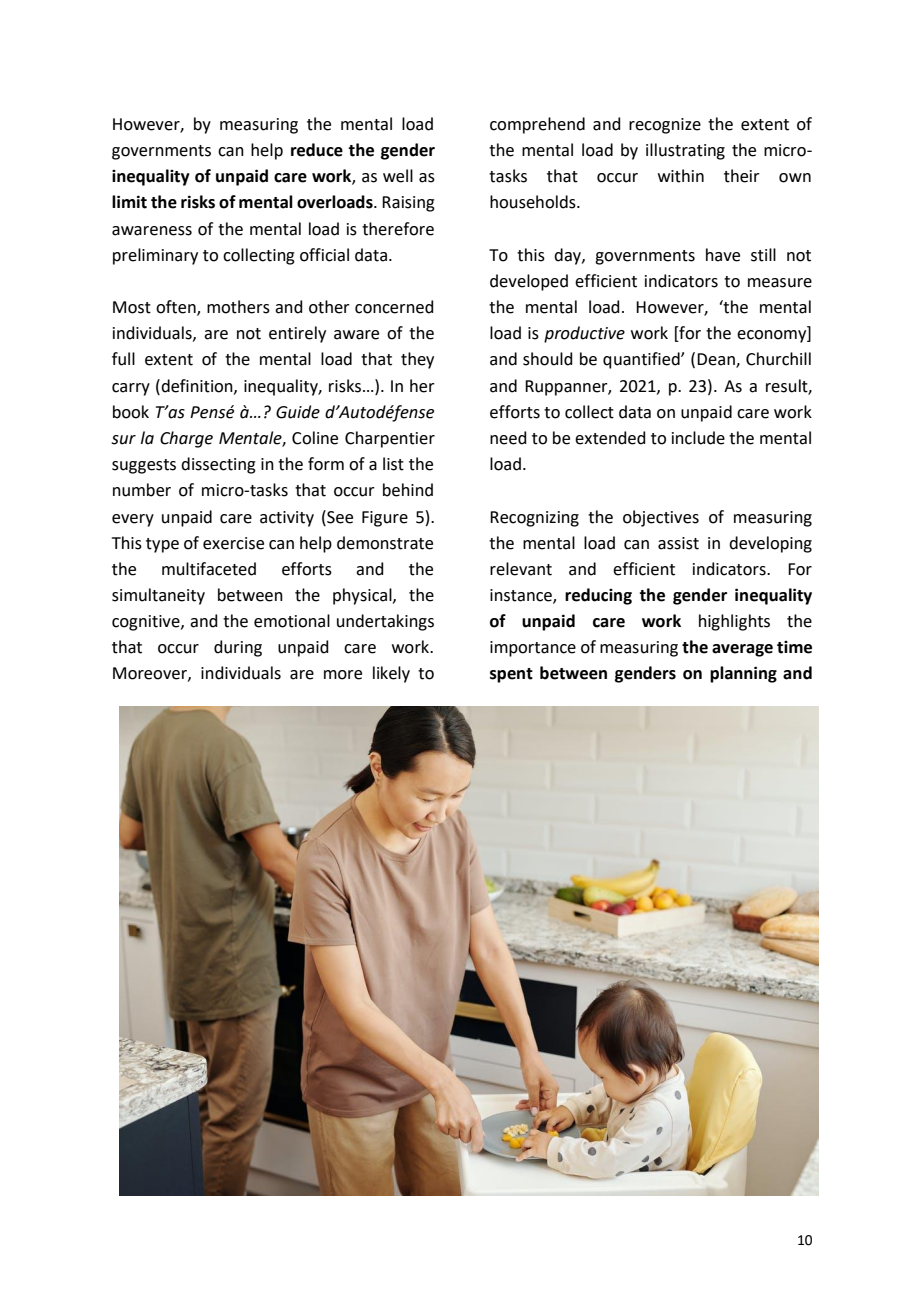 The image size is (924, 1308). I want to click on reduce, so click(317, 150).
